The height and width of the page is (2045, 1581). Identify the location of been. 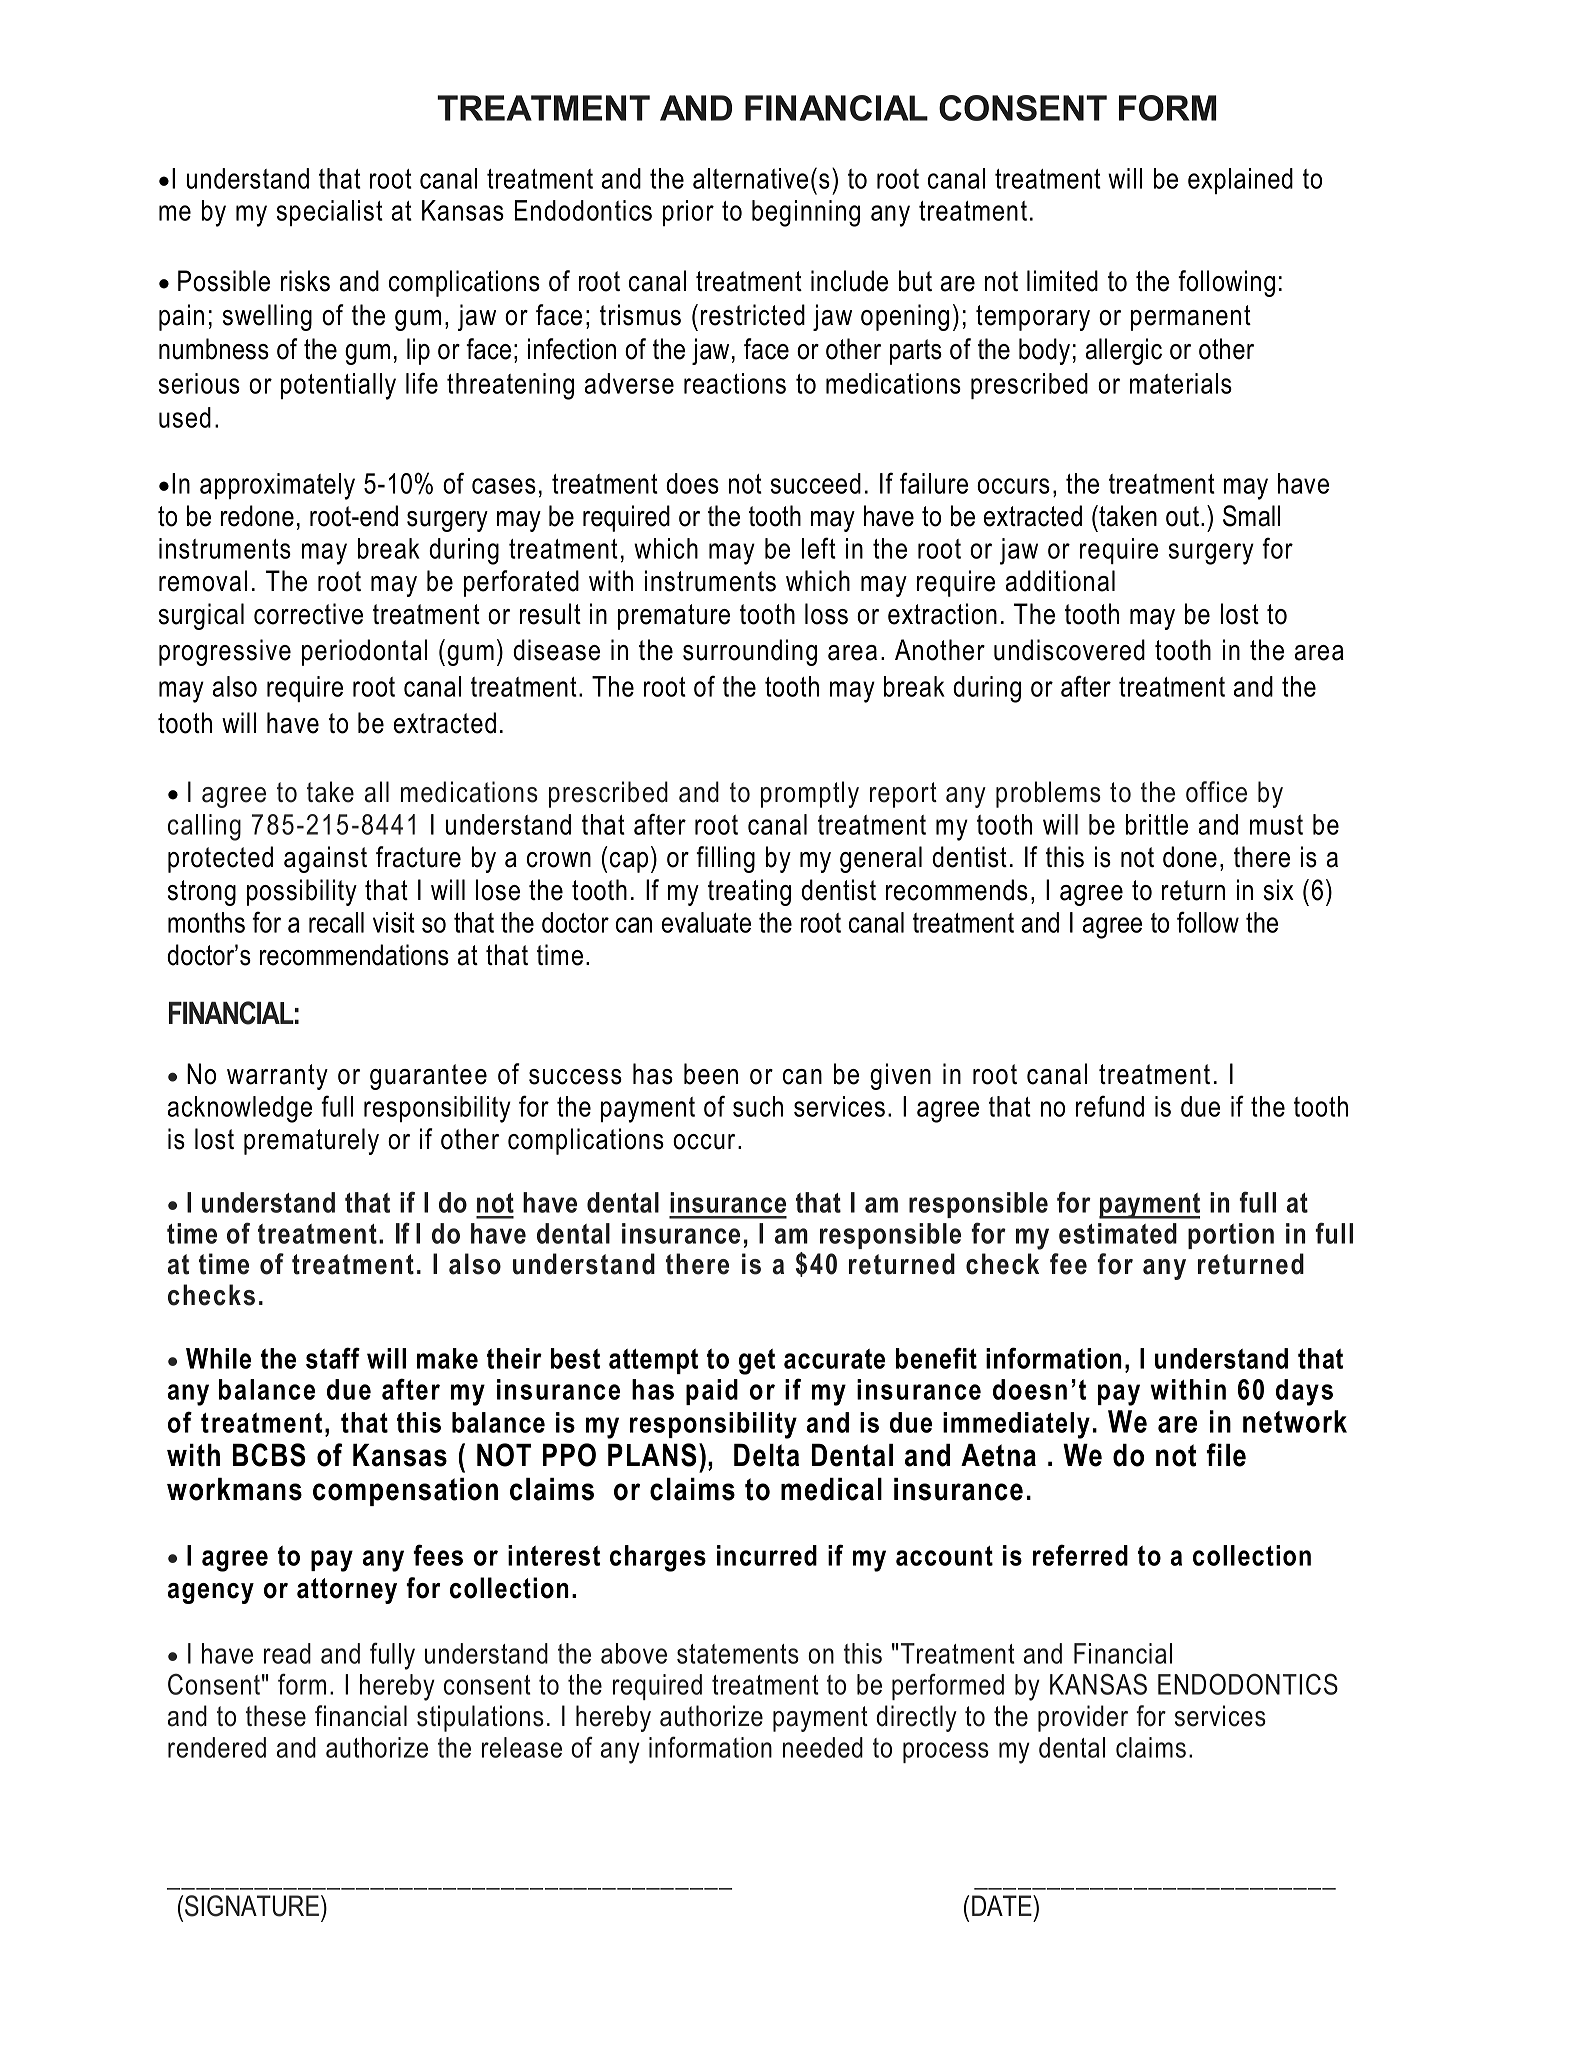
(711, 1074).
